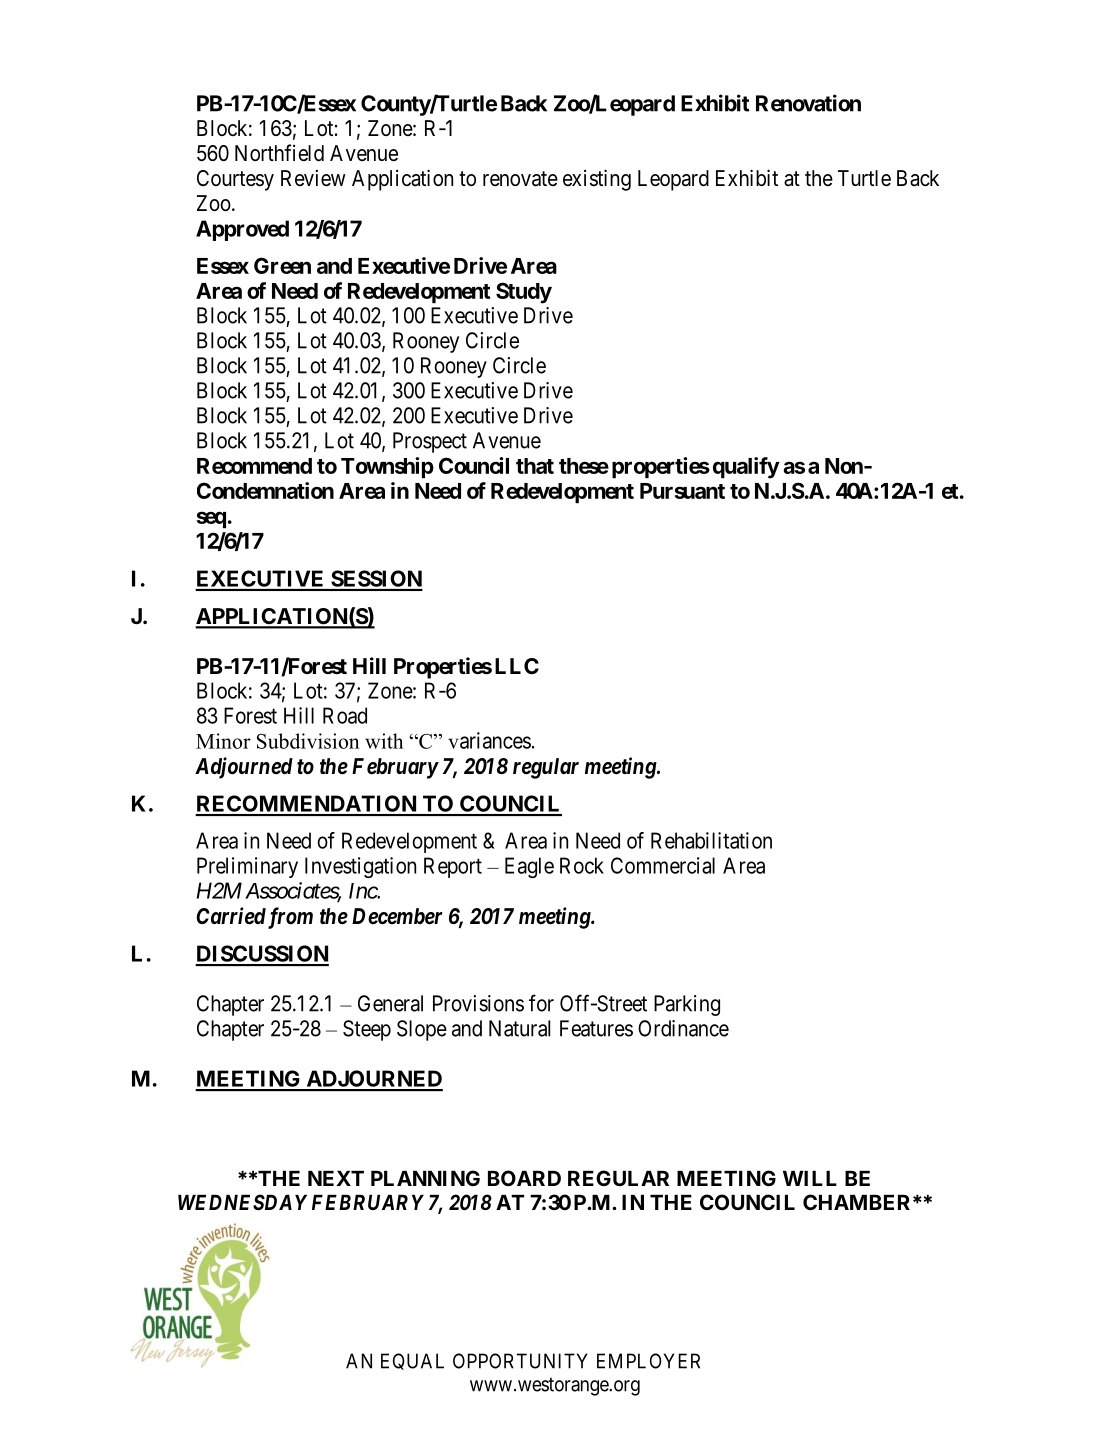  Describe the element at coordinates (211, 519) in the image. I see `seq` at that location.
